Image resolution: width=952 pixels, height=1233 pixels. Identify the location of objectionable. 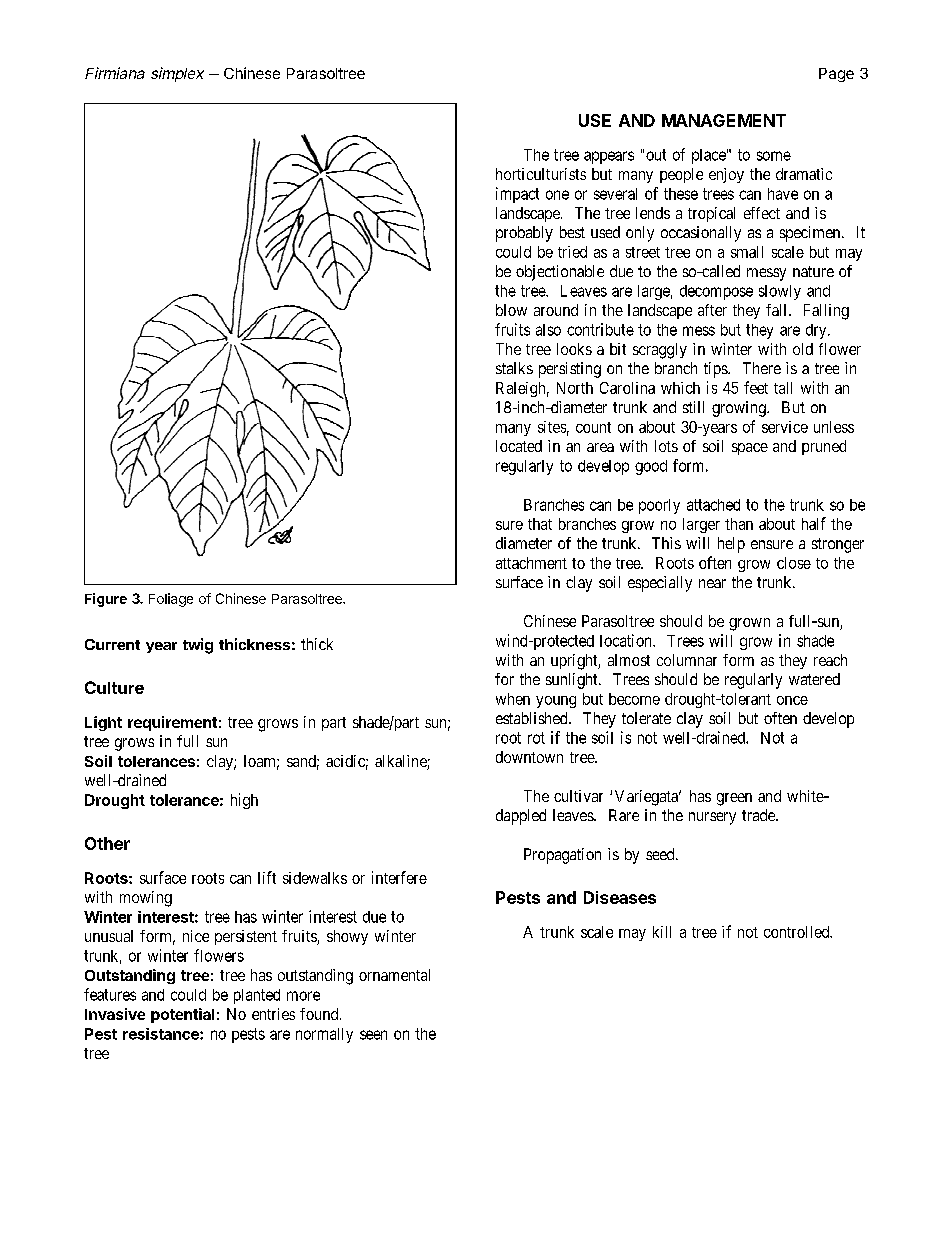
(560, 273).
